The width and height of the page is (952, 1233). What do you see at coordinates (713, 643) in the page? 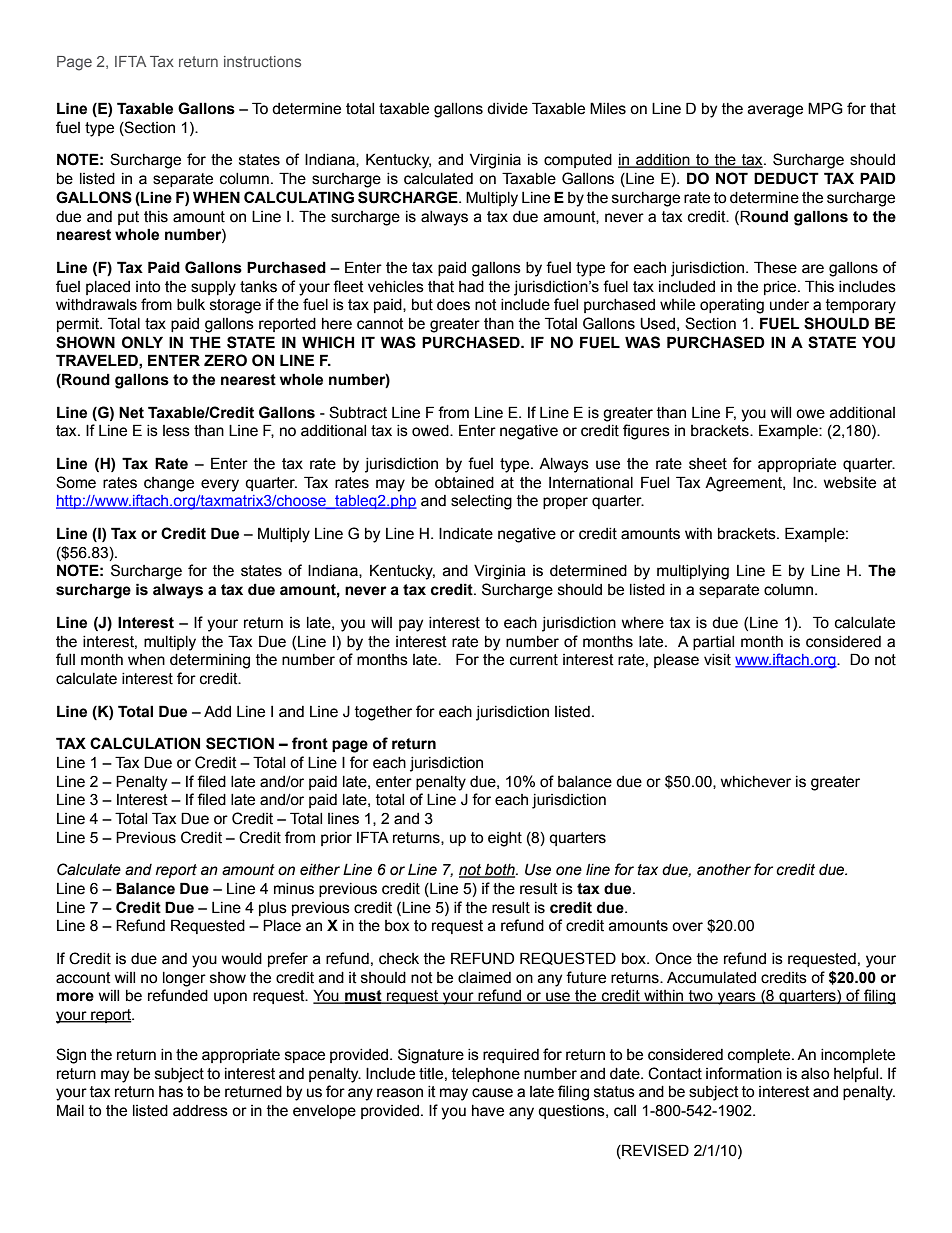
I see `partial` at bounding box center [713, 643].
